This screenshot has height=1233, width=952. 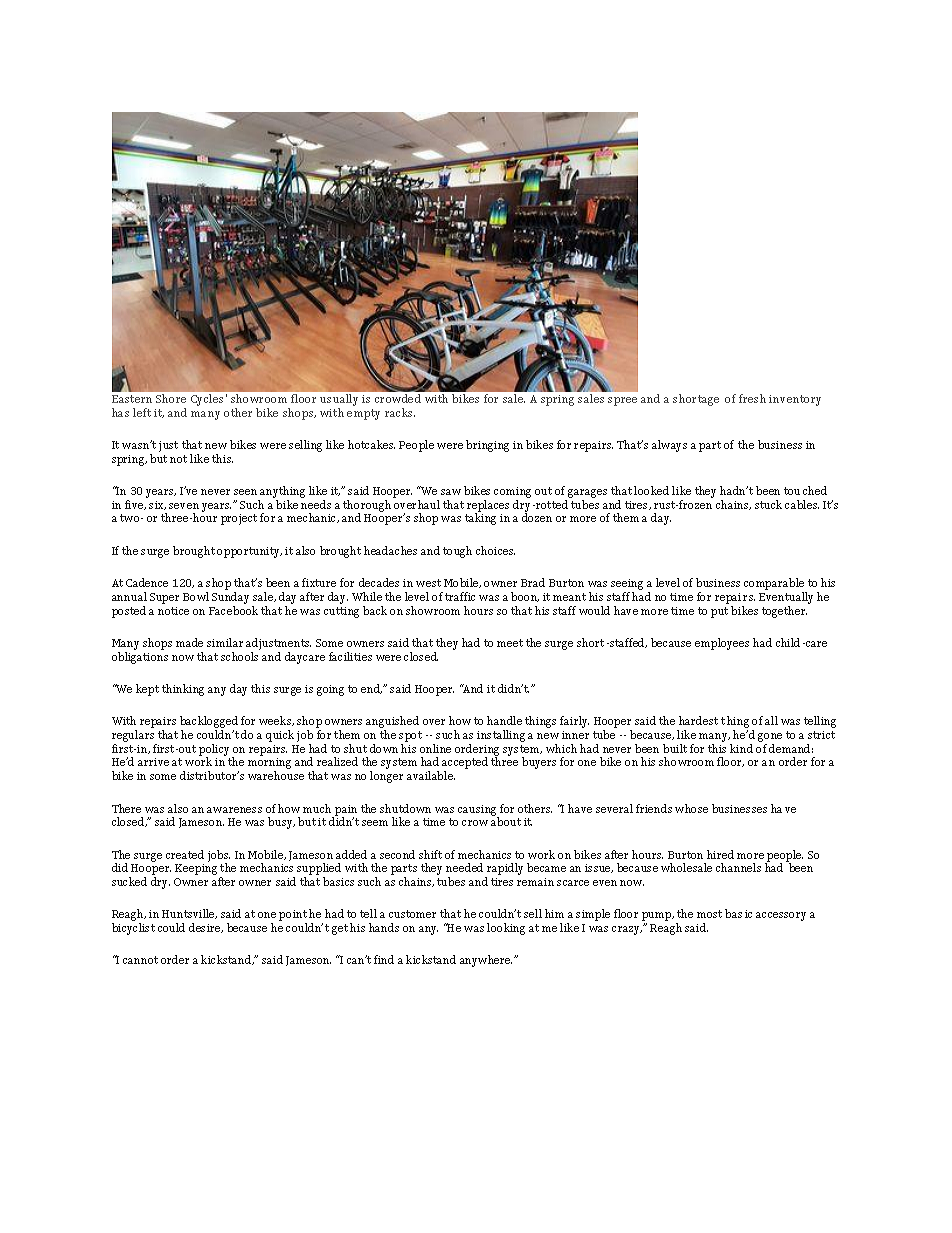 I want to click on traffic, so click(x=460, y=596).
